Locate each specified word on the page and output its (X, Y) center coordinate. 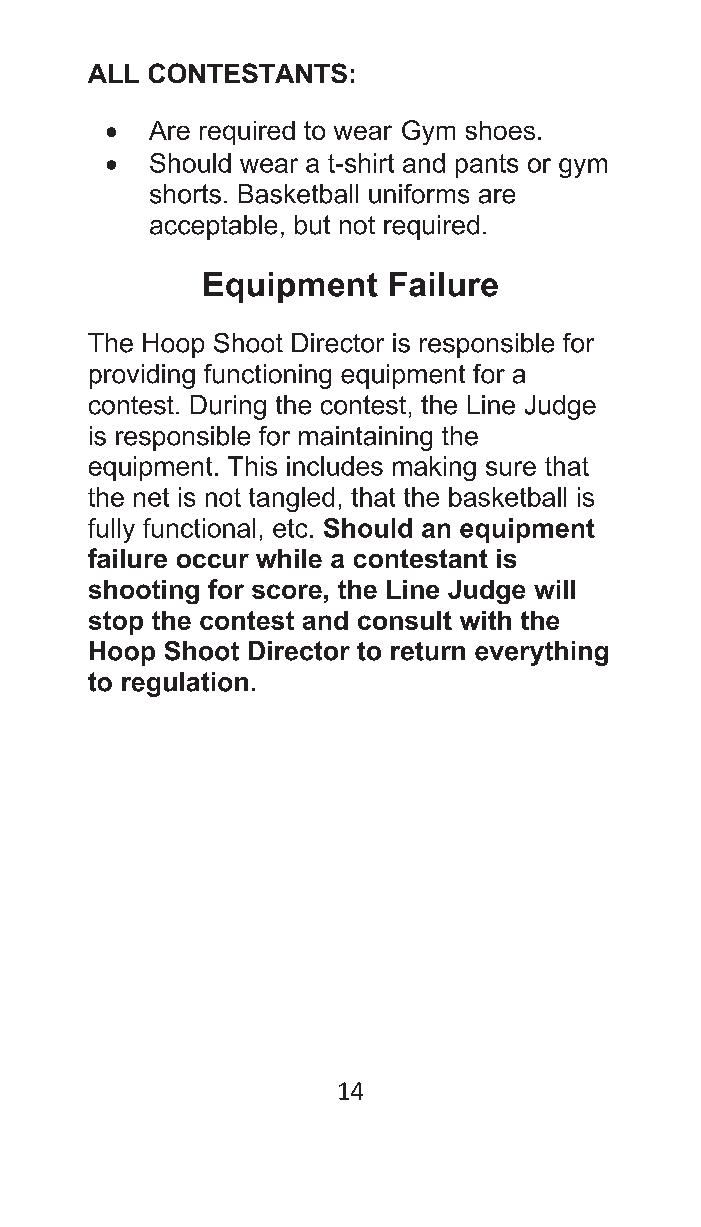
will (554, 589)
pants (487, 166)
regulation (185, 684)
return (428, 651)
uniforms (419, 194)
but (312, 225)
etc (290, 528)
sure (511, 468)
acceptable (213, 227)
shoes (500, 130)
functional (199, 528)
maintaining (365, 438)
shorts (185, 194)
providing (142, 376)
